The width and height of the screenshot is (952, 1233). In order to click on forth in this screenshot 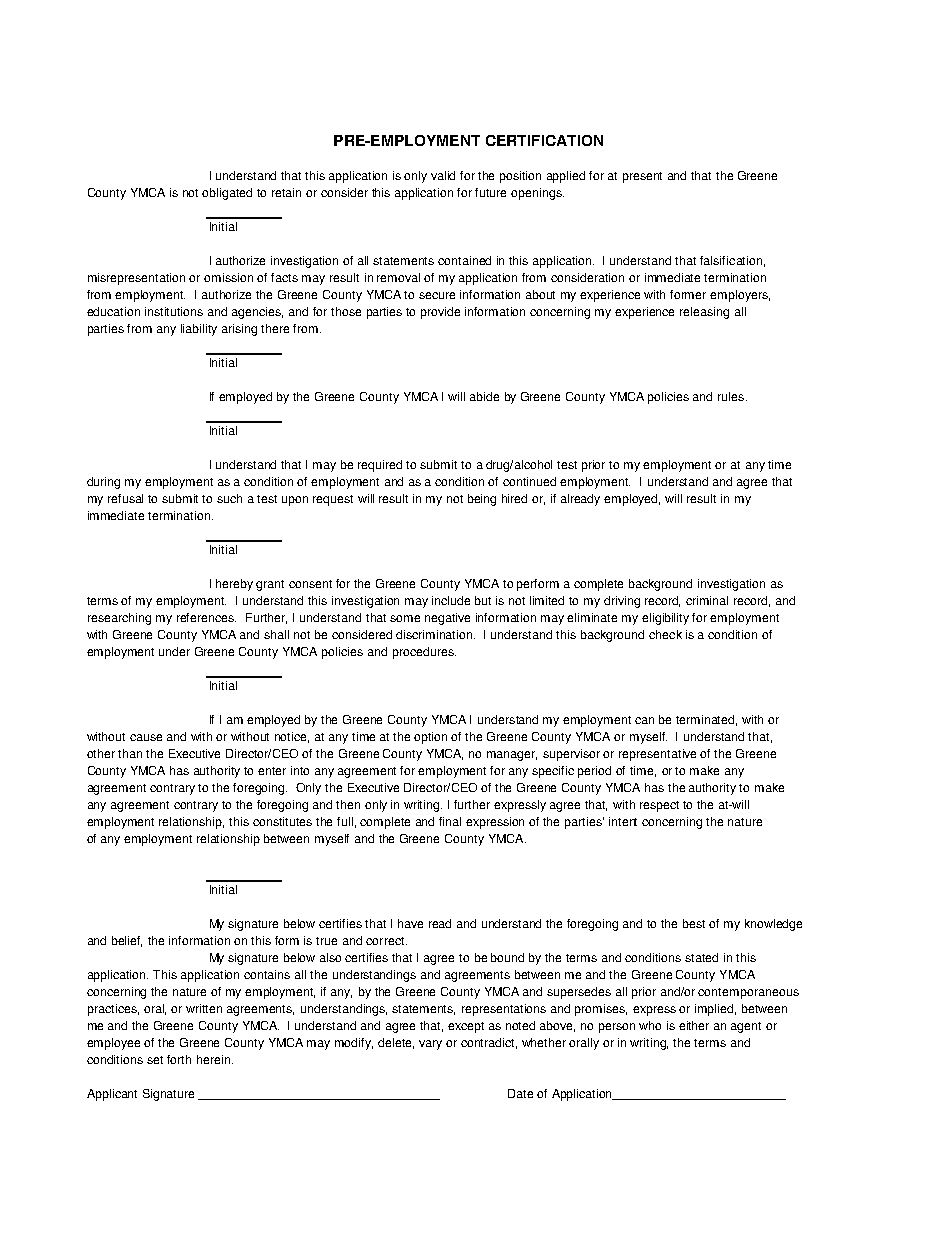, I will do `click(179, 1059)`.
